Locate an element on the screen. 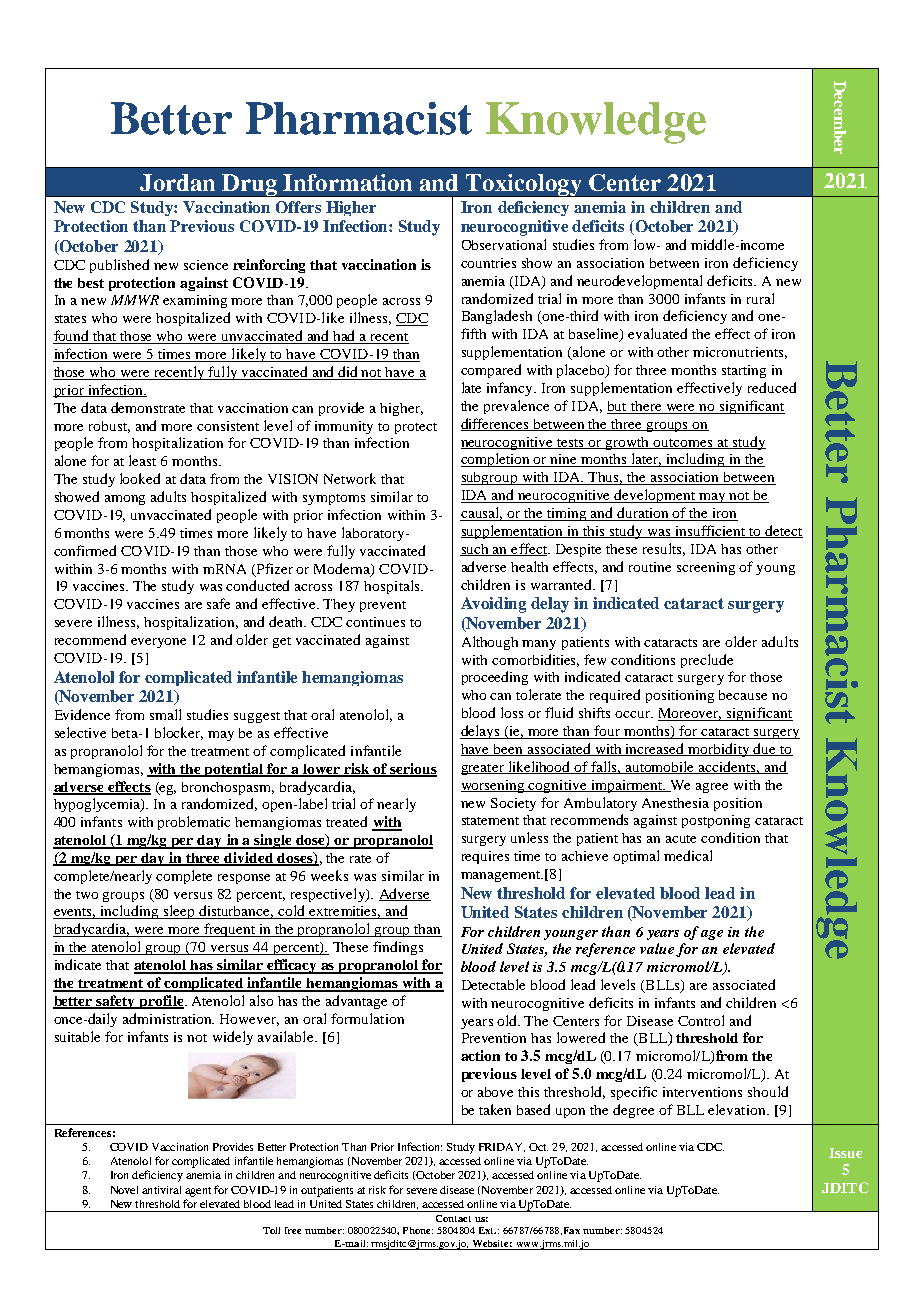 The height and width of the screenshot is (1308, 924). because is located at coordinates (743, 695).
